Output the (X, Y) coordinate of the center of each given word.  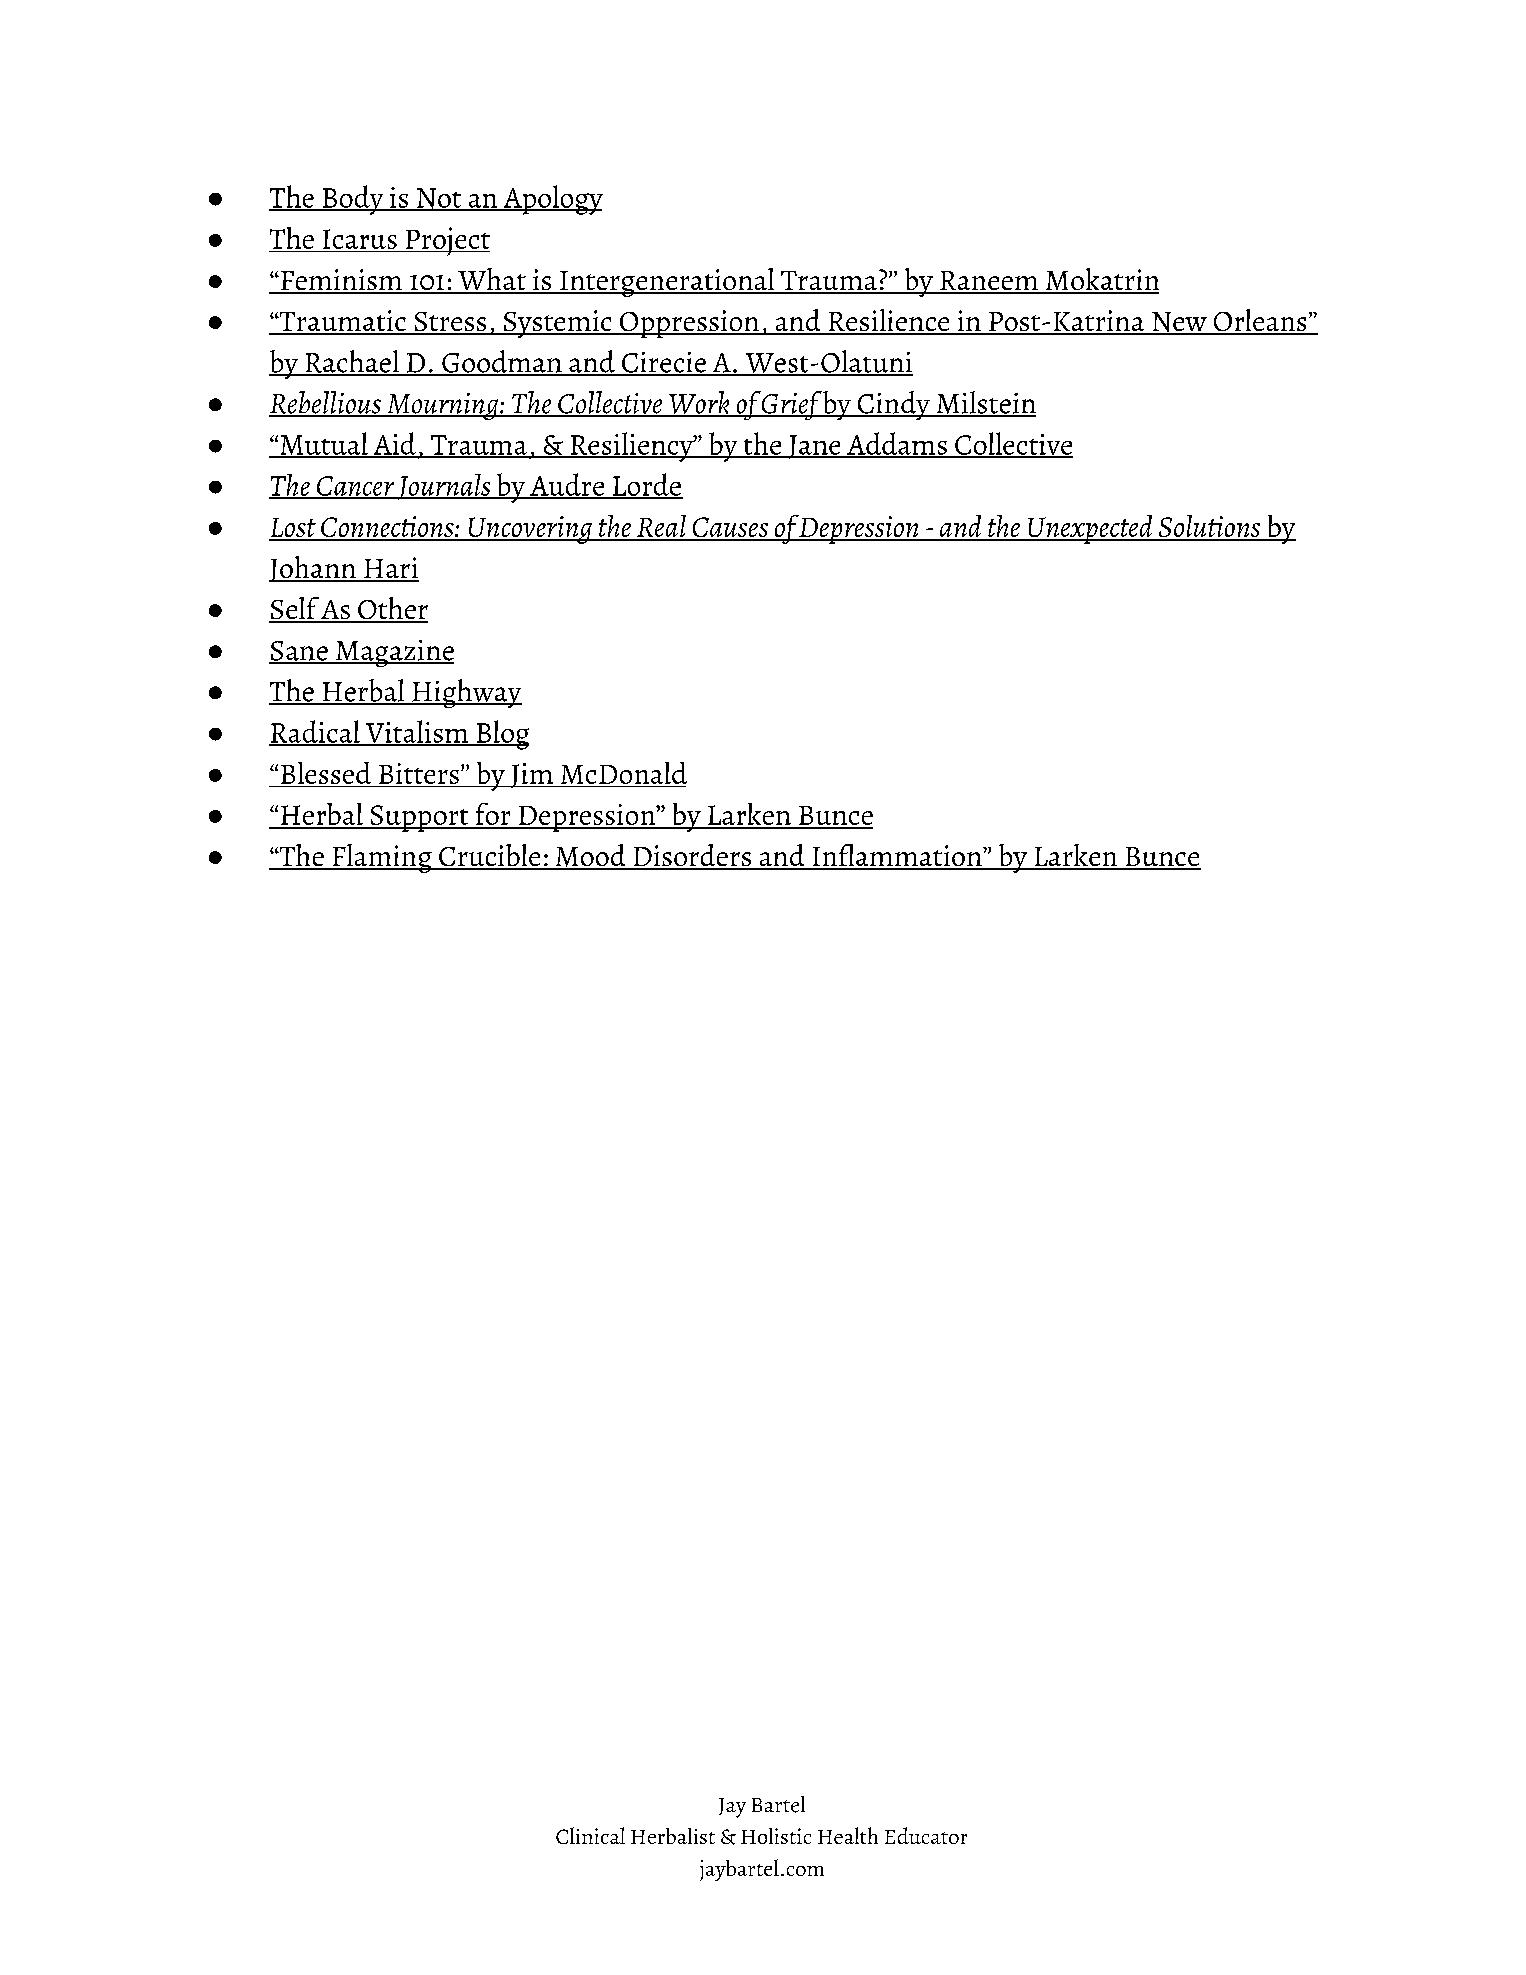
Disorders (692, 856)
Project (446, 241)
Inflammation (897, 856)
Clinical (590, 1835)
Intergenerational (667, 282)
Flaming (382, 858)
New (1179, 323)
